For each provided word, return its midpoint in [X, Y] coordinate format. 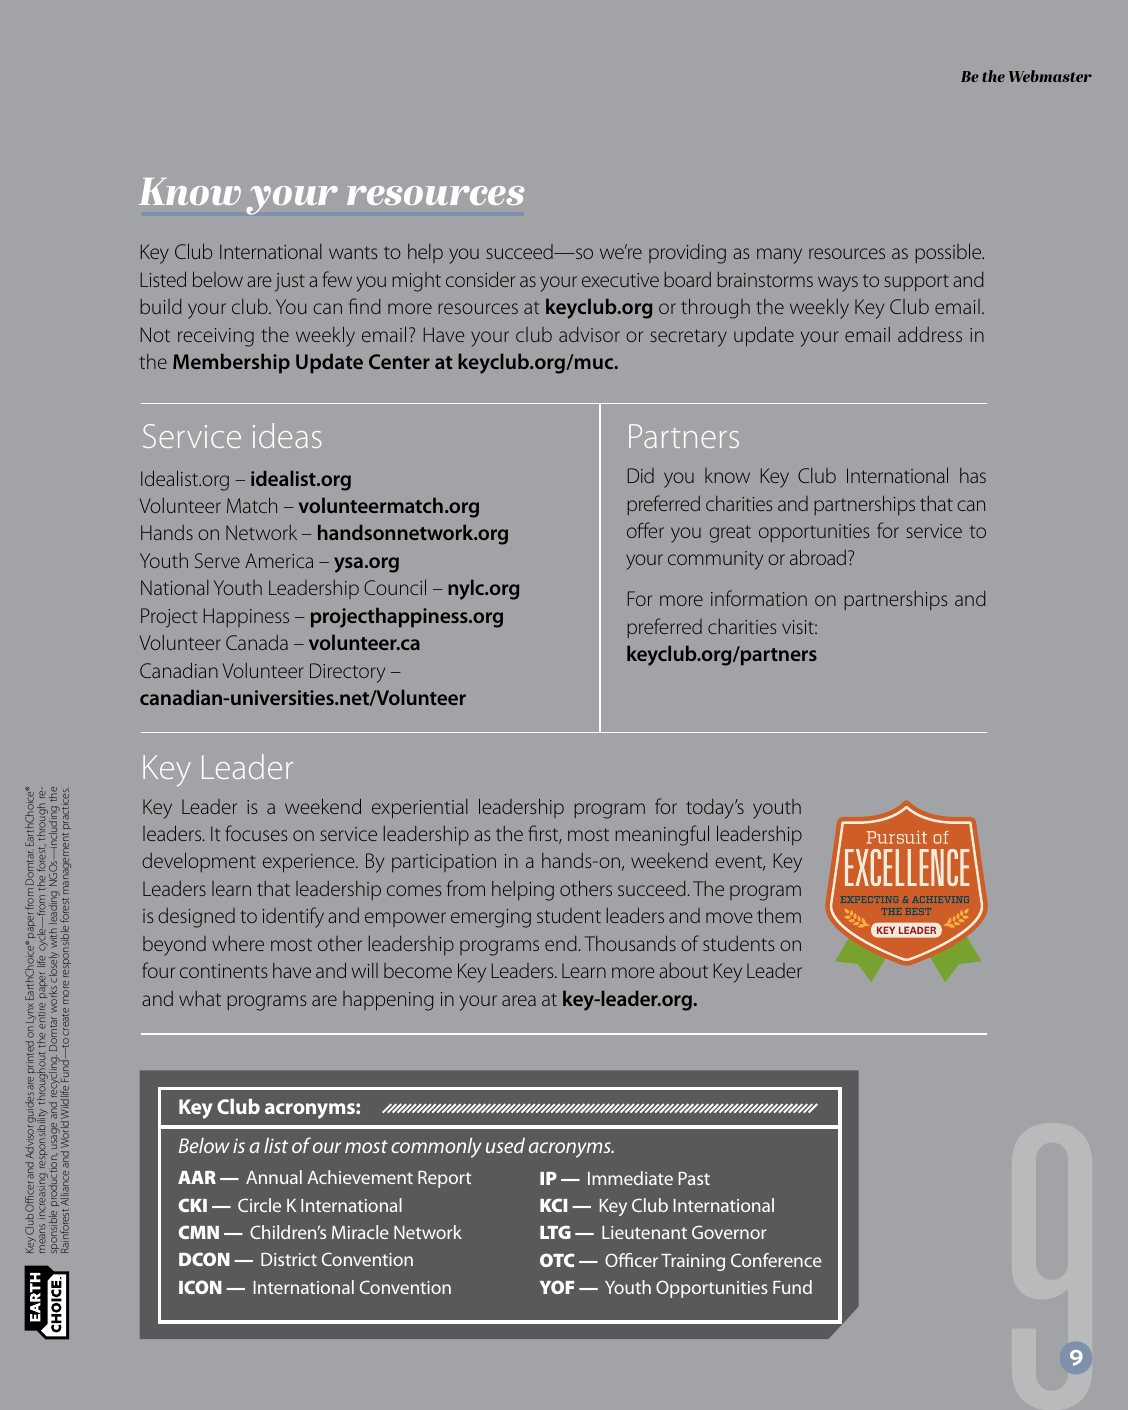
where [238, 943]
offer [645, 530]
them [779, 915]
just [290, 282]
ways [838, 284]
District [289, 1259]
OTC [557, 1260]
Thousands [630, 943]
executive [620, 280]
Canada [257, 642]
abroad [818, 557]
